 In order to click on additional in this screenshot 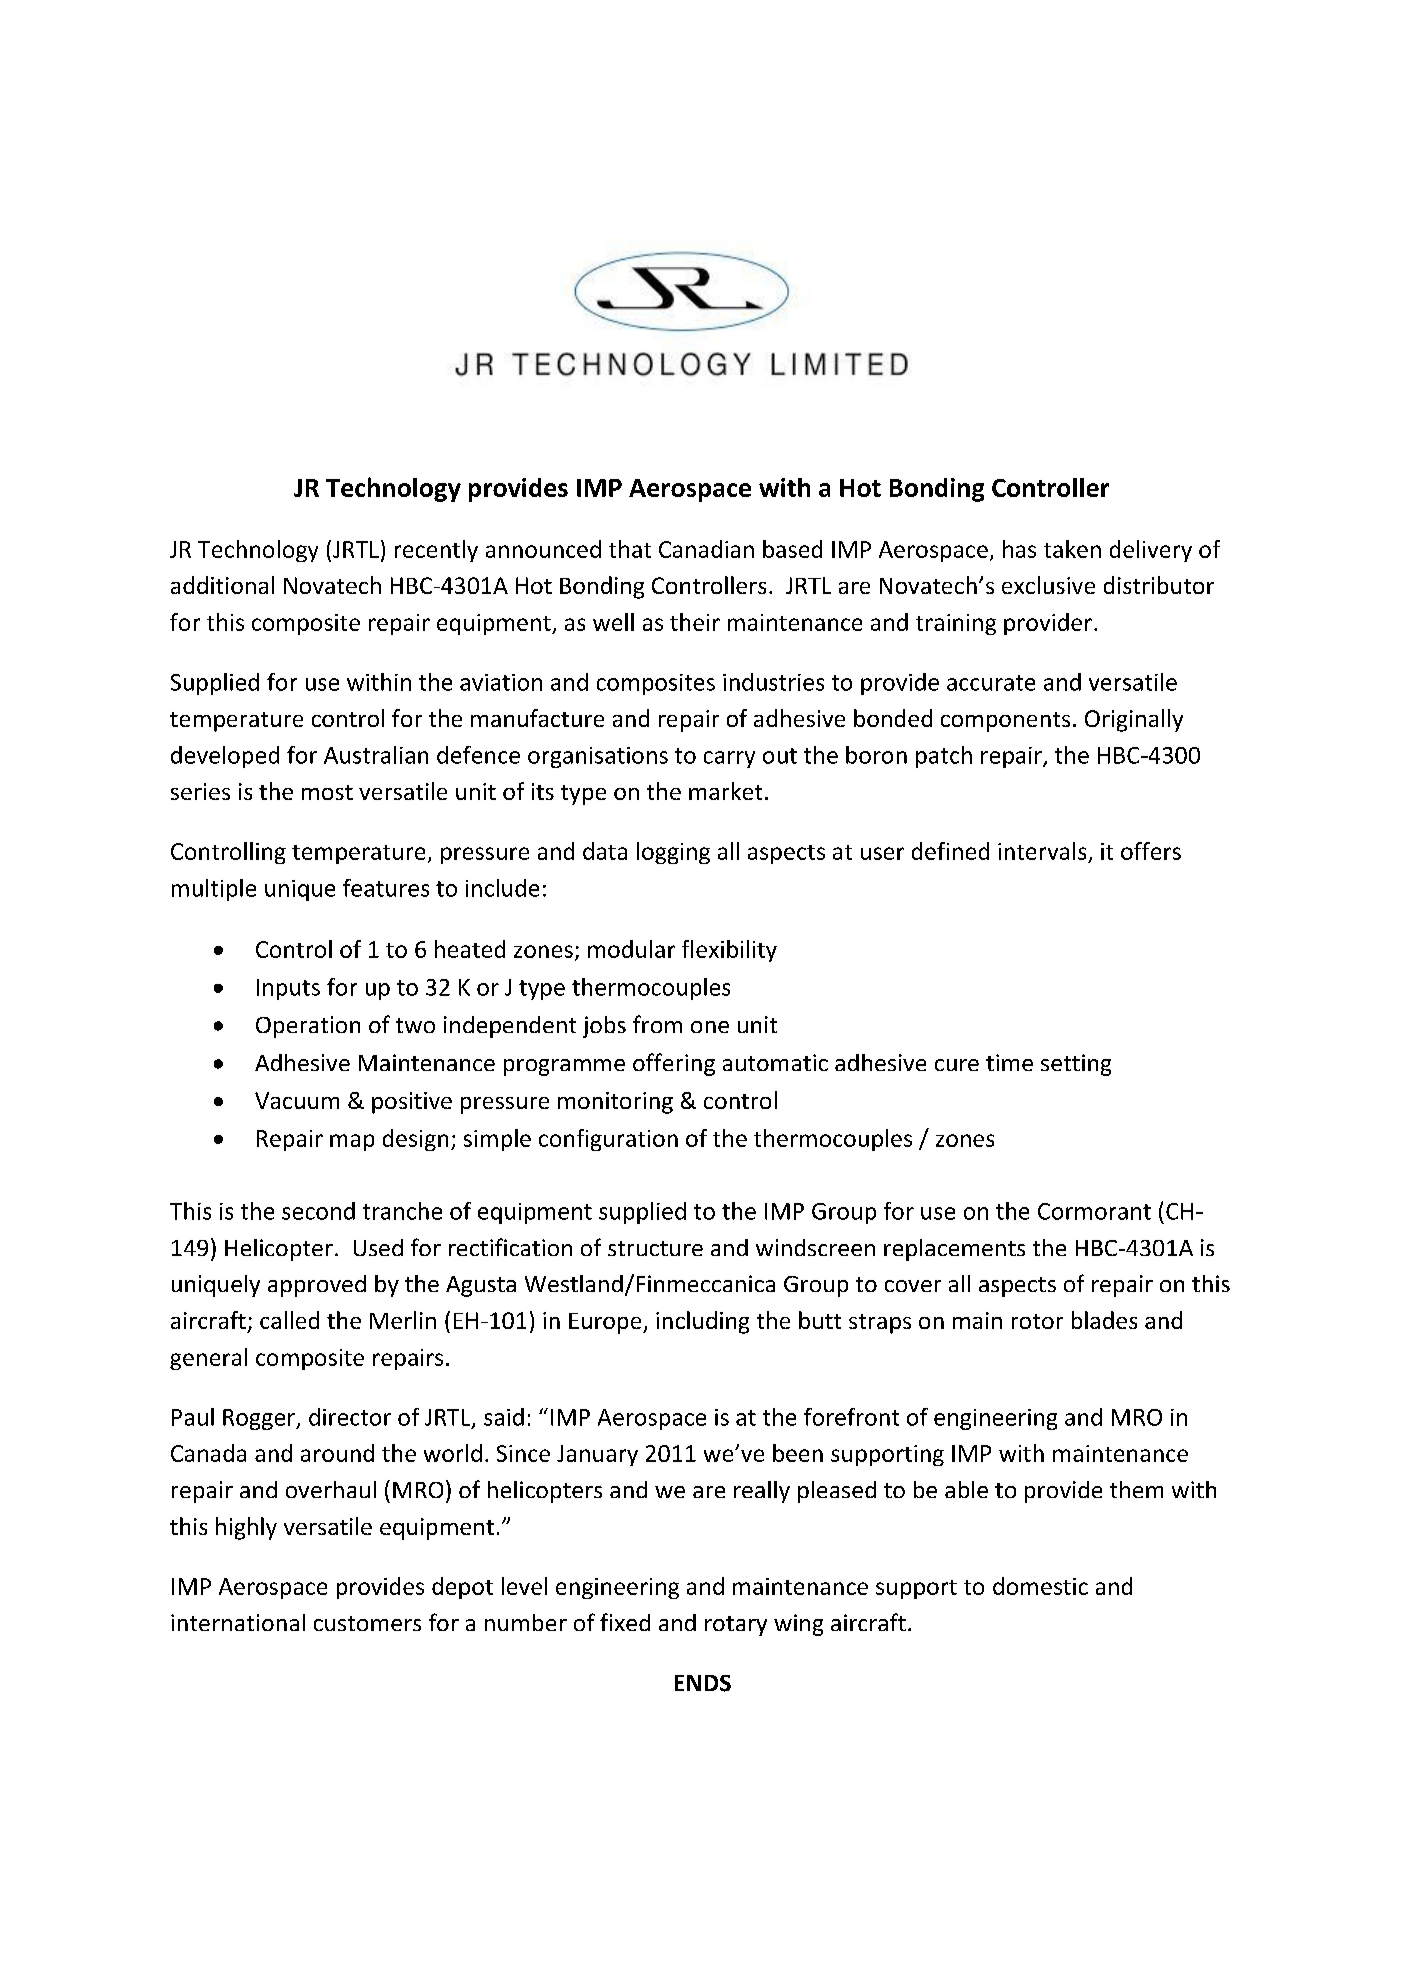, I will do `click(222, 585)`.
